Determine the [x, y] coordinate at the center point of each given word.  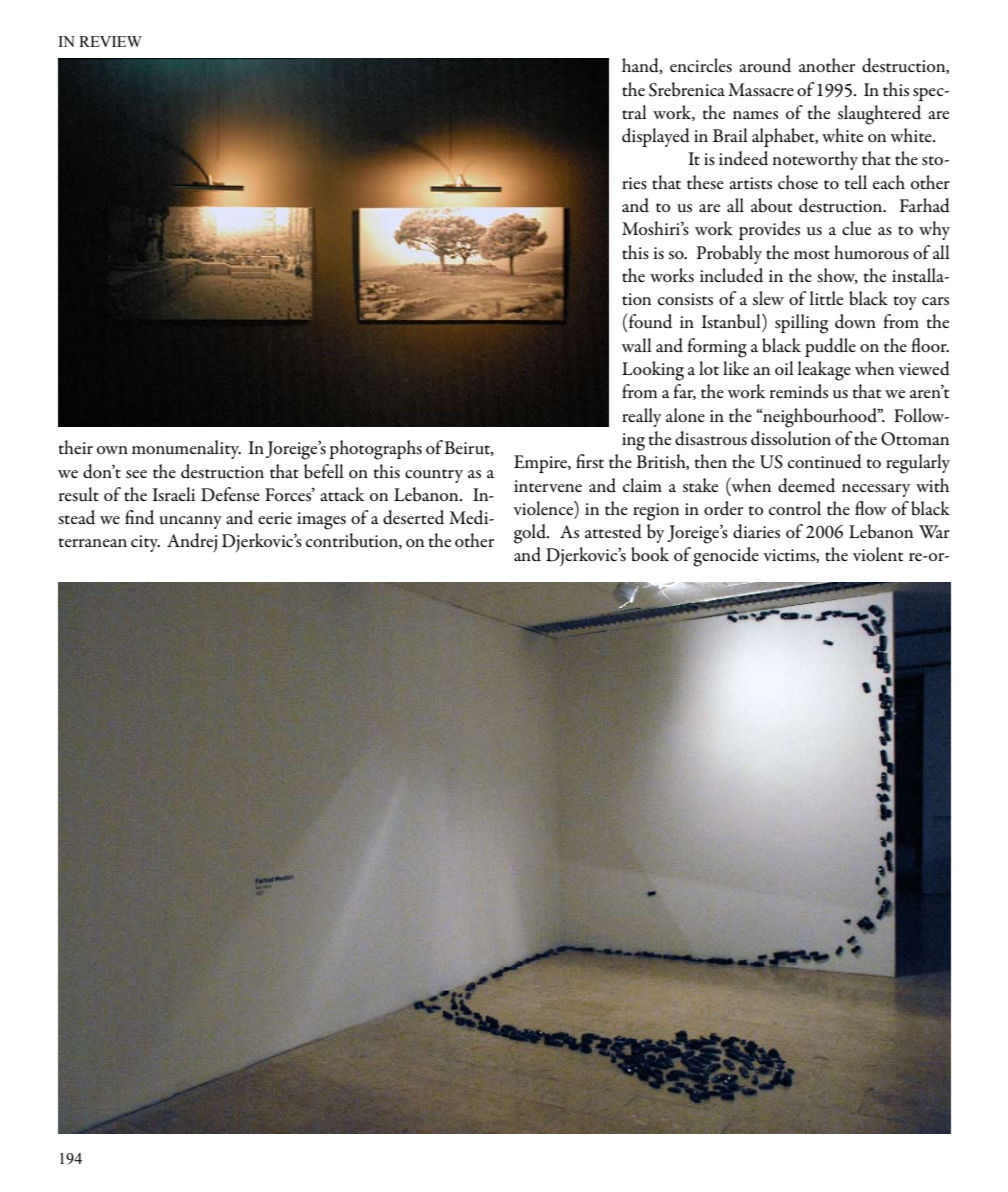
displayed [656, 137]
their [76, 447]
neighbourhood [820, 418]
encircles [701, 65]
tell [856, 182]
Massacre [761, 90]
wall [636, 345]
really [641, 417]
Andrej [192, 542]
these [705, 182]
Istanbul [732, 321]
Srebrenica [687, 89]
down [855, 321]
